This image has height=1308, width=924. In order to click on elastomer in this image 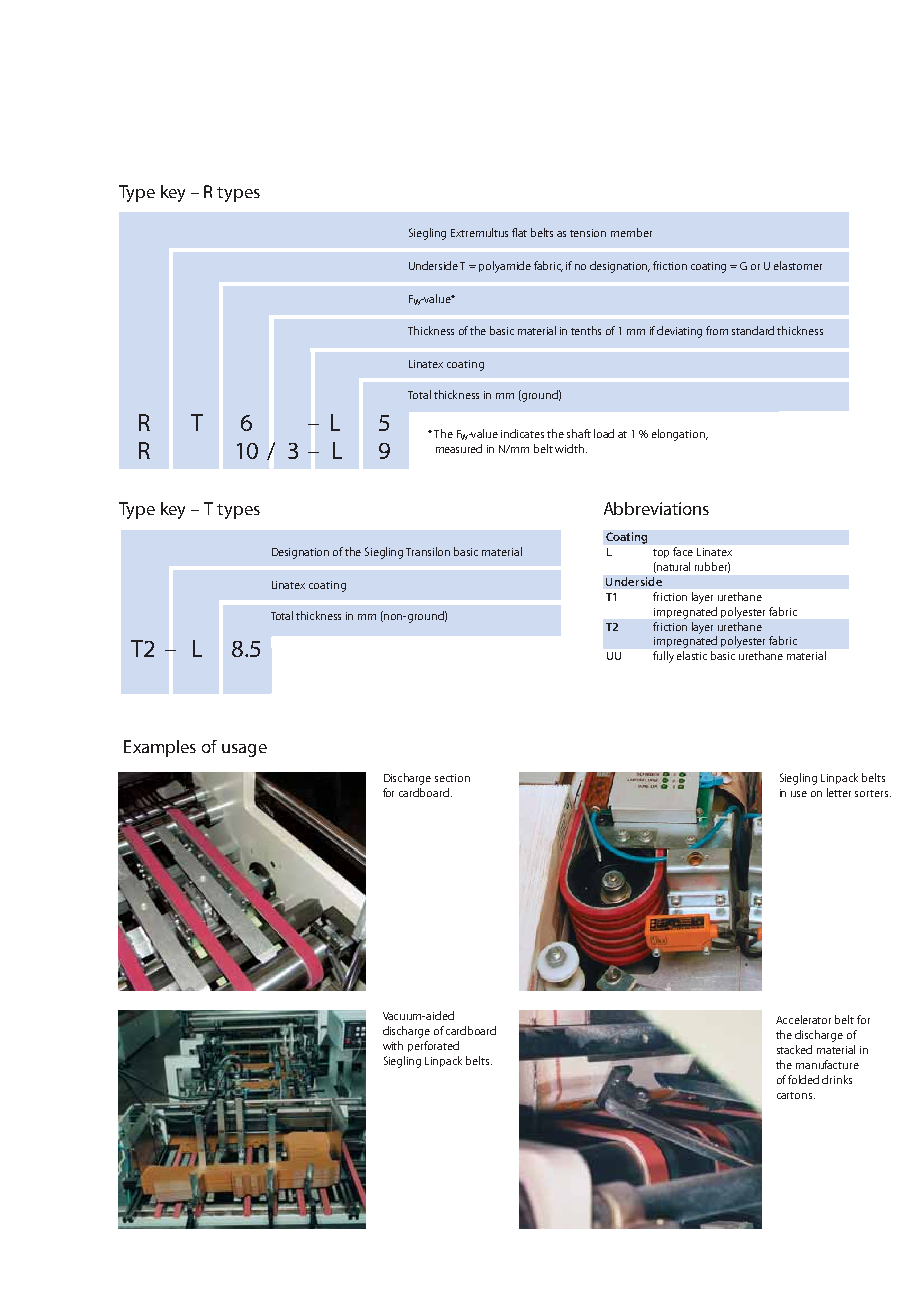, I will do `click(798, 265)`.
